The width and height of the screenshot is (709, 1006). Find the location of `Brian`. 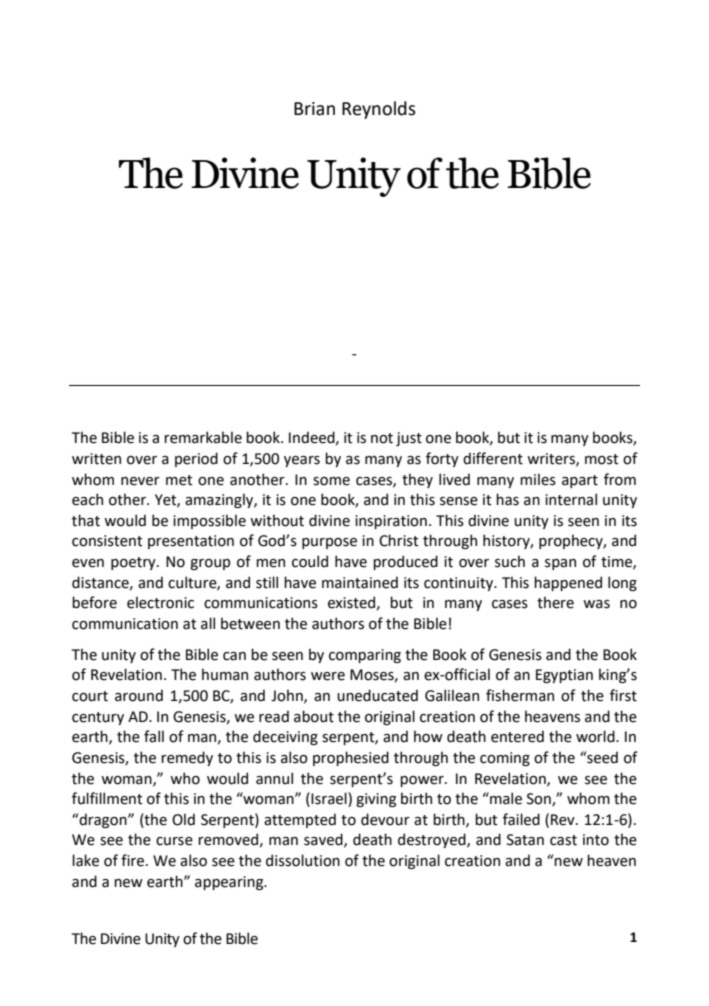

Brian is located at coordinates (314, 109).
